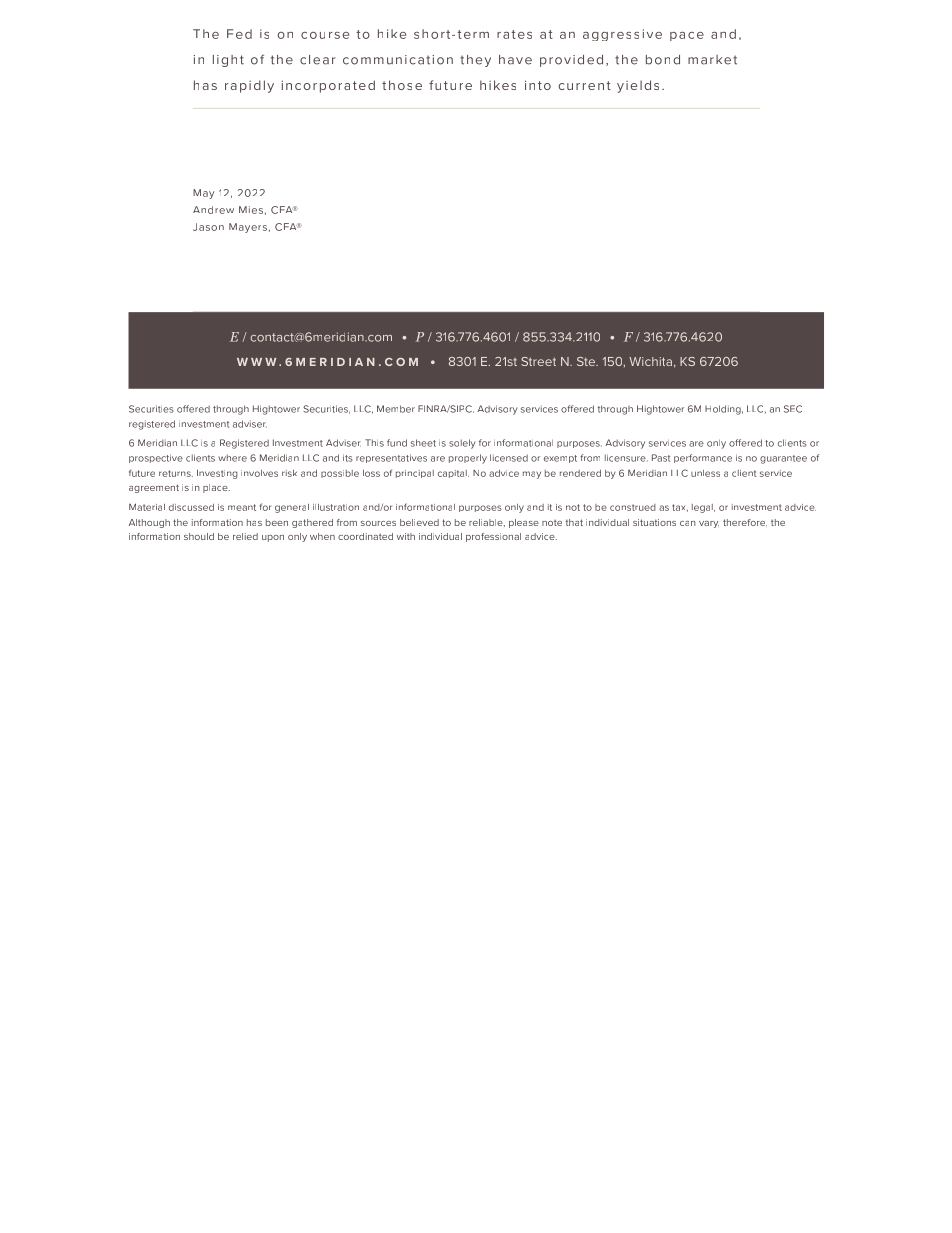 The height and width of the screenshot is (1233, 952). I want to click on Street, so click(538, 361).
